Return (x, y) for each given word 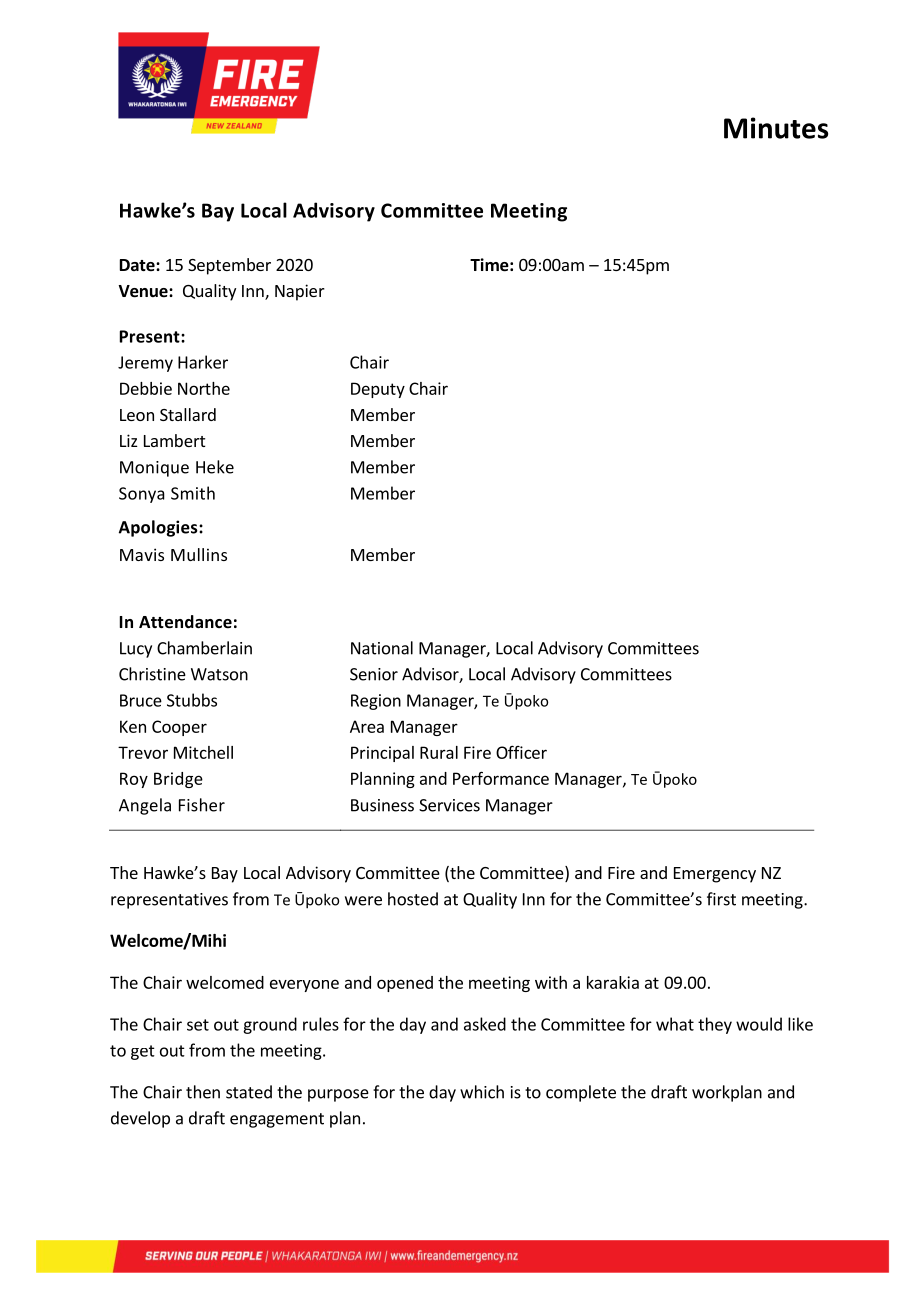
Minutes (776, 128)
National (382, 648)
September (229, 266)
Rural (439, 752)
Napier (300, 292)
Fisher (202, 805)
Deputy (378, 390)
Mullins (199, 554)
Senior (374, 674)
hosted (413, 899)
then (203, 1092)
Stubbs (192, 700)
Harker (203, 362)
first (721, 899)
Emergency (715, 875)
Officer (521, 752)
